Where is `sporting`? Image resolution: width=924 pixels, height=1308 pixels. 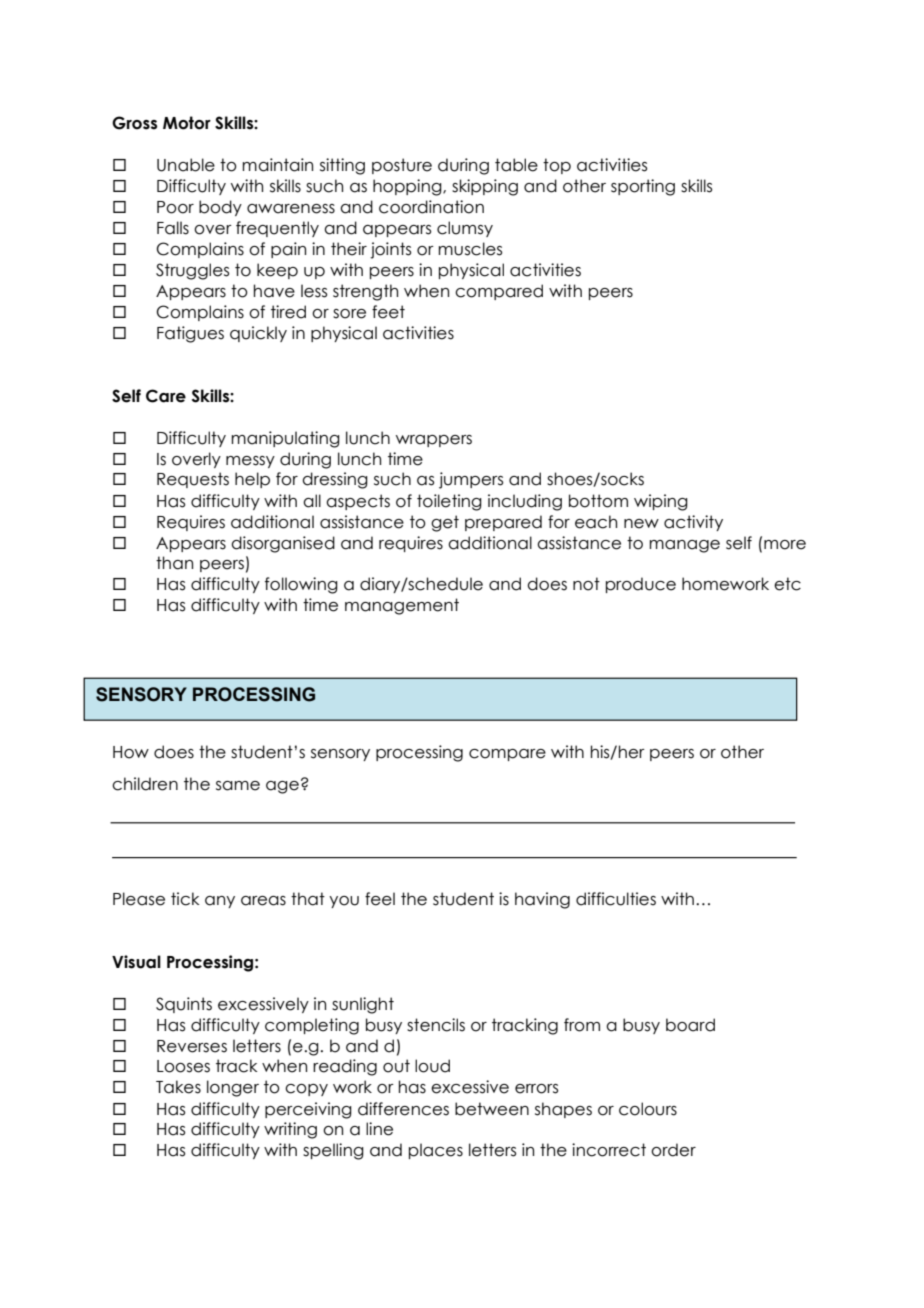 sporting is located at coordinates (643, 187).
